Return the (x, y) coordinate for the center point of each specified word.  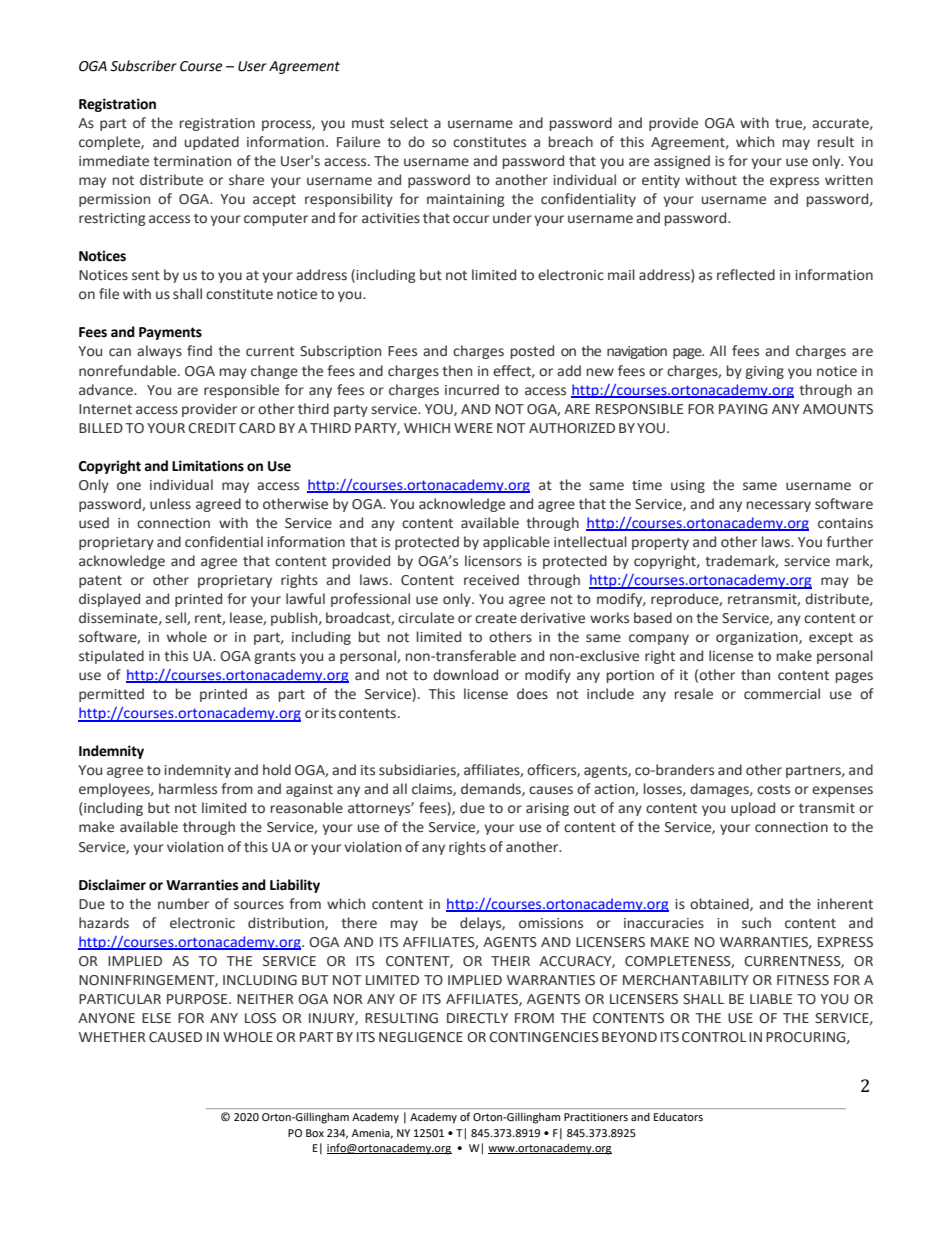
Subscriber (143, 66)
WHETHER (112, 1037)
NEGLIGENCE (421, 1037)
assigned (682, 162)
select (409, 123)
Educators (678, 1117)
